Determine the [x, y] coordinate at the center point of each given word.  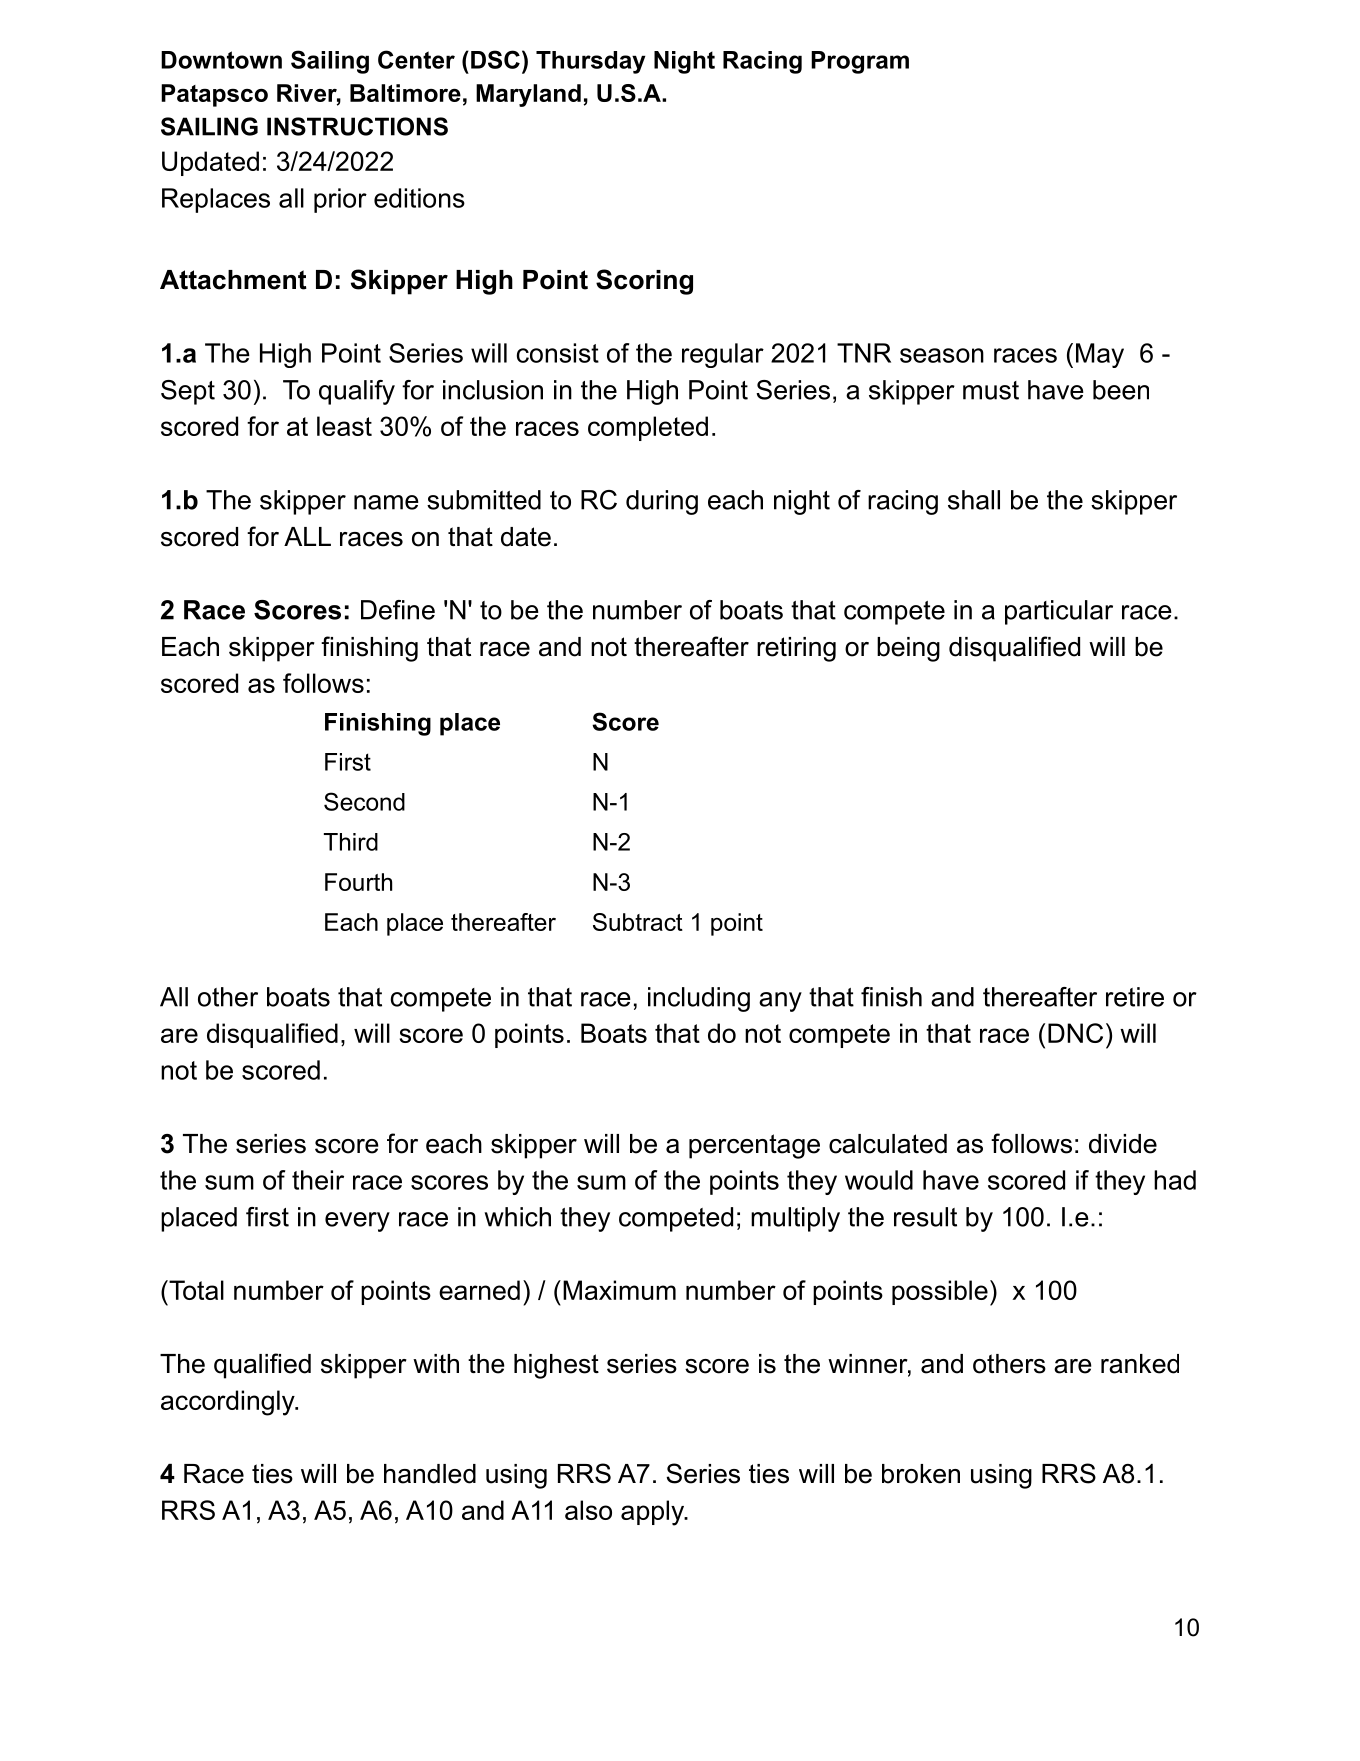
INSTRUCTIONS [357, 126]
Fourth [358, 882]
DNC [1075, 1033]
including [699, 999]
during [662, 502]
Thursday [591, 62]
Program [860, 62]
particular [1059, 612]
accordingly [229, 1403]
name [386, 502]
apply [653, 1513]
